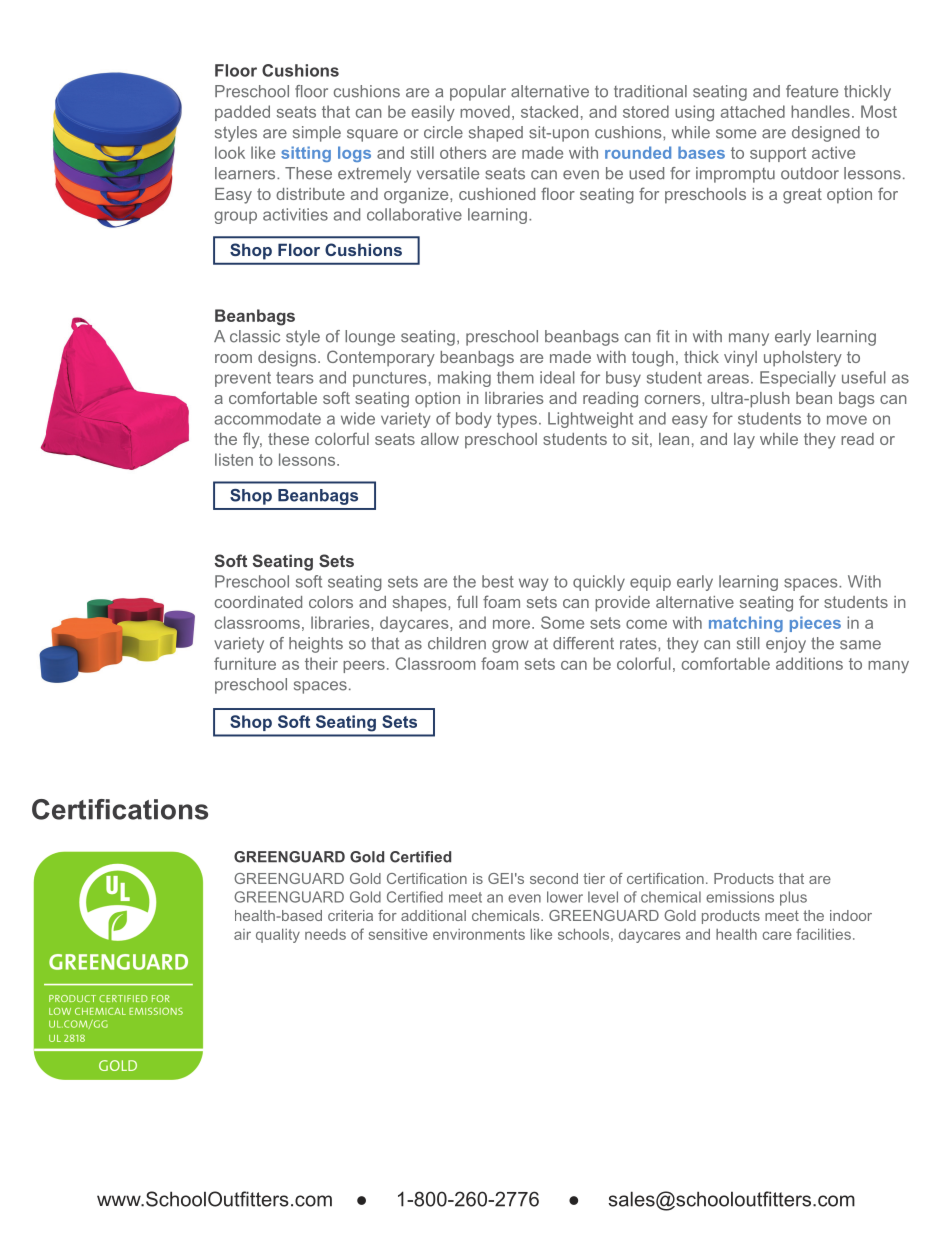 The height and width of the image is (1233, 952). Describe the element at coordinates (820, 111) in the image. I see `handles` at that location.
